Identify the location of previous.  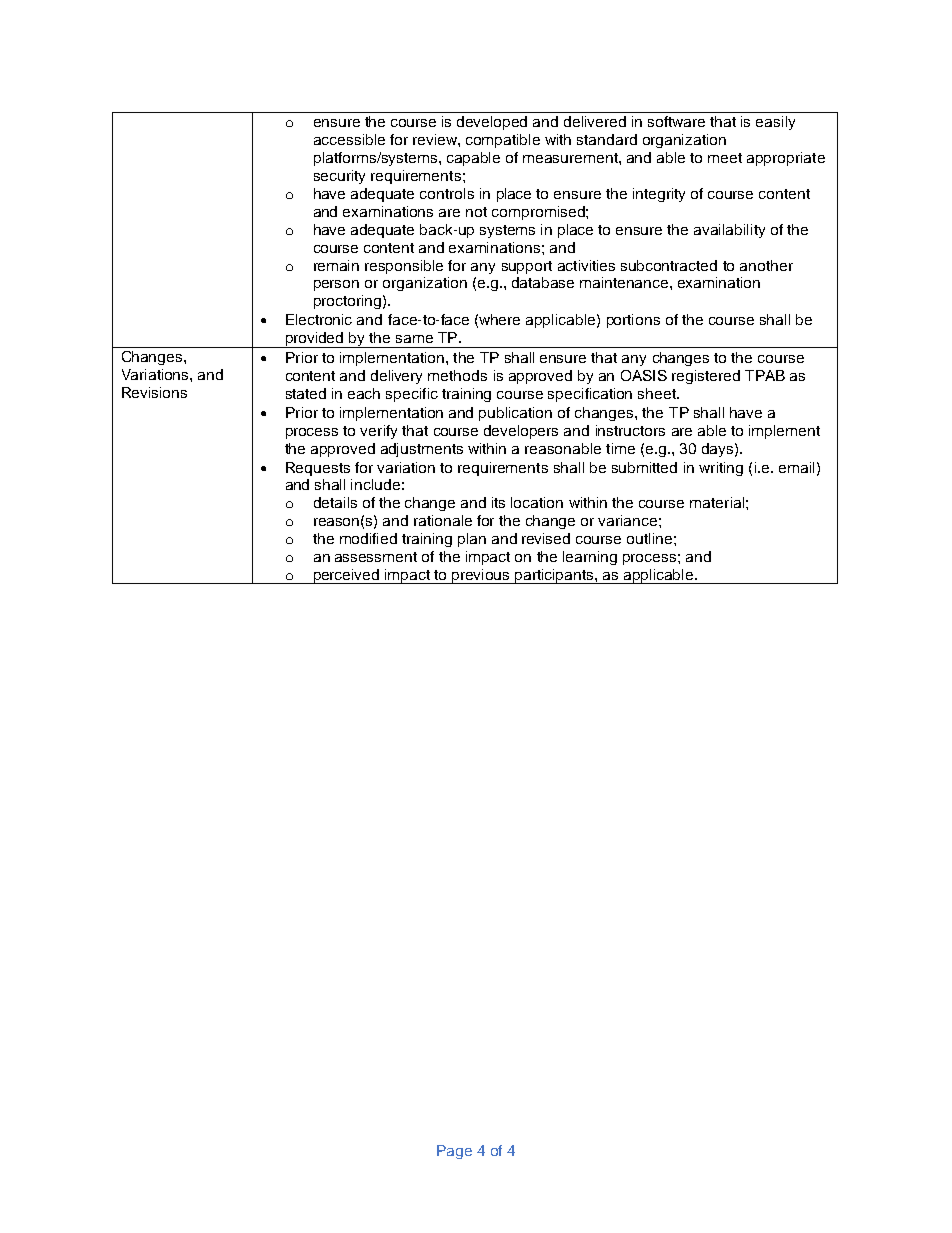
(482, 576).
